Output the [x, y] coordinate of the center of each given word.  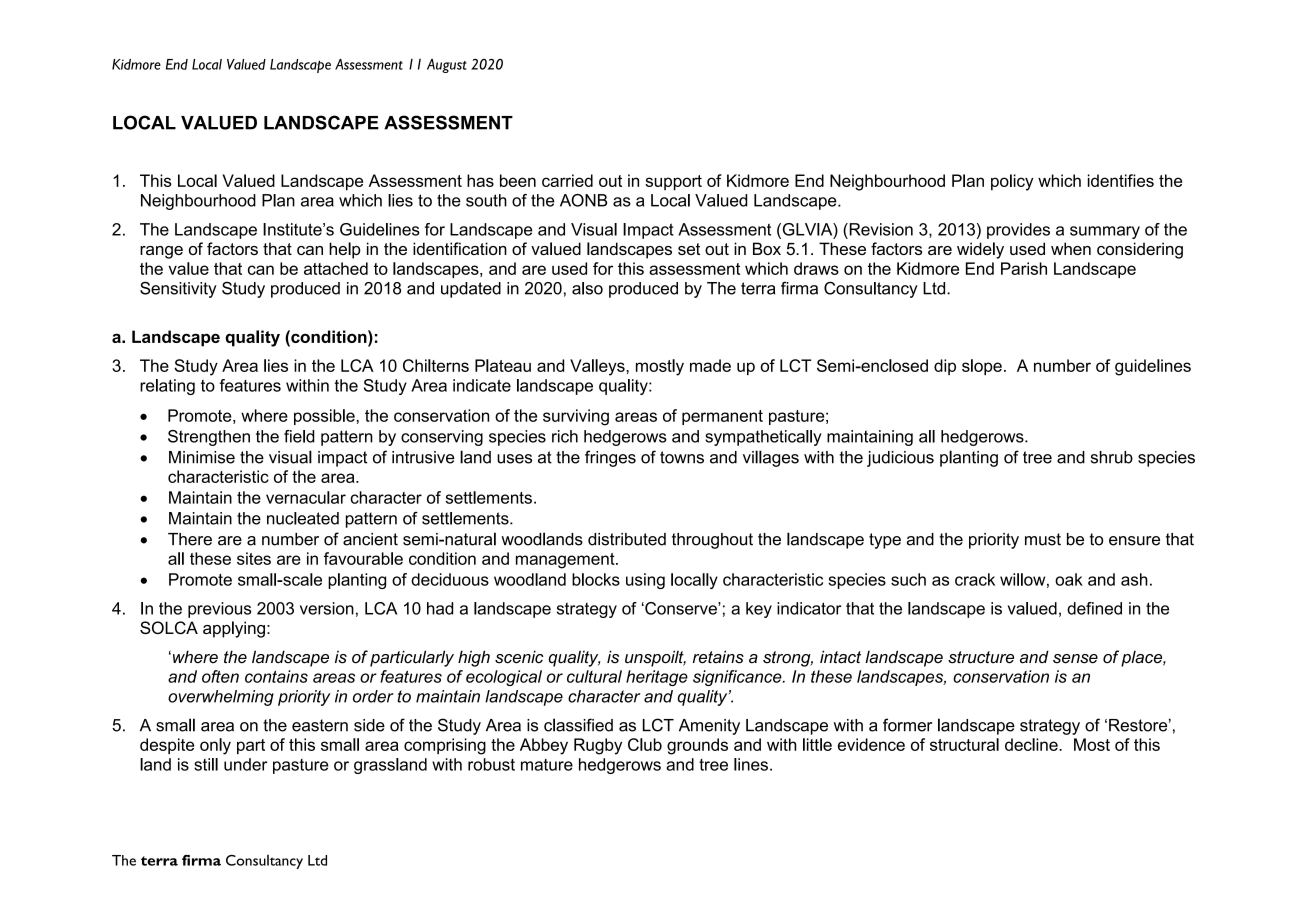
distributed [627, 539]
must [1043, 539]
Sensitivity [178, 289]
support [673, 183]
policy [1012, 182]
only [215, 746]
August [447, 66]
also [587, 288]
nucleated [303, 518]
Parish [1024, 268]
